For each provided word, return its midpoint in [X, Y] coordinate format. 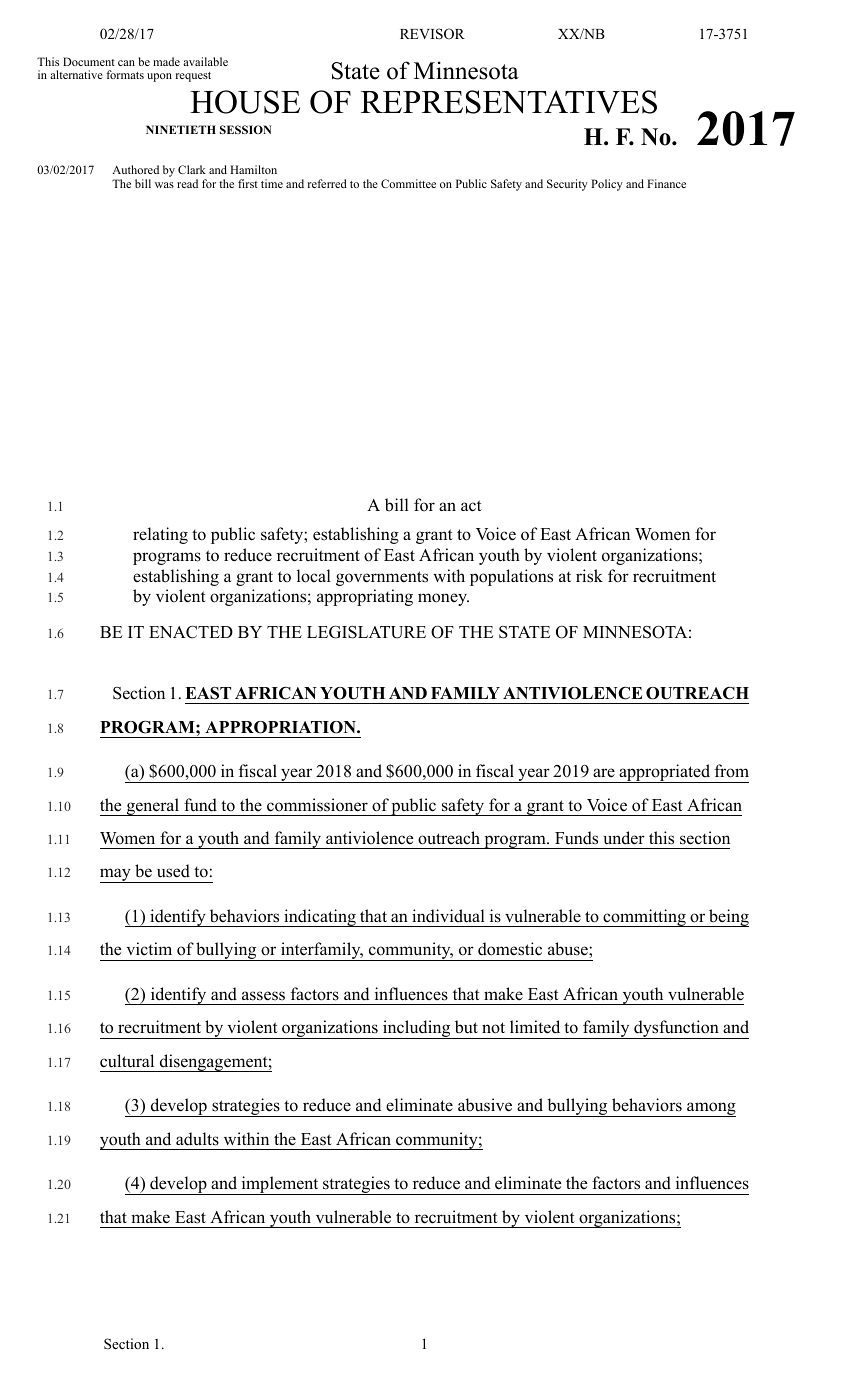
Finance [666, 183]
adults [197, 1139]
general [153, 807]
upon [159, 77]
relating [160, 535]
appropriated [665, 773]
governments [382, 578]
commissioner [317, 805]
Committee [408, 183]
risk [589, 576]
